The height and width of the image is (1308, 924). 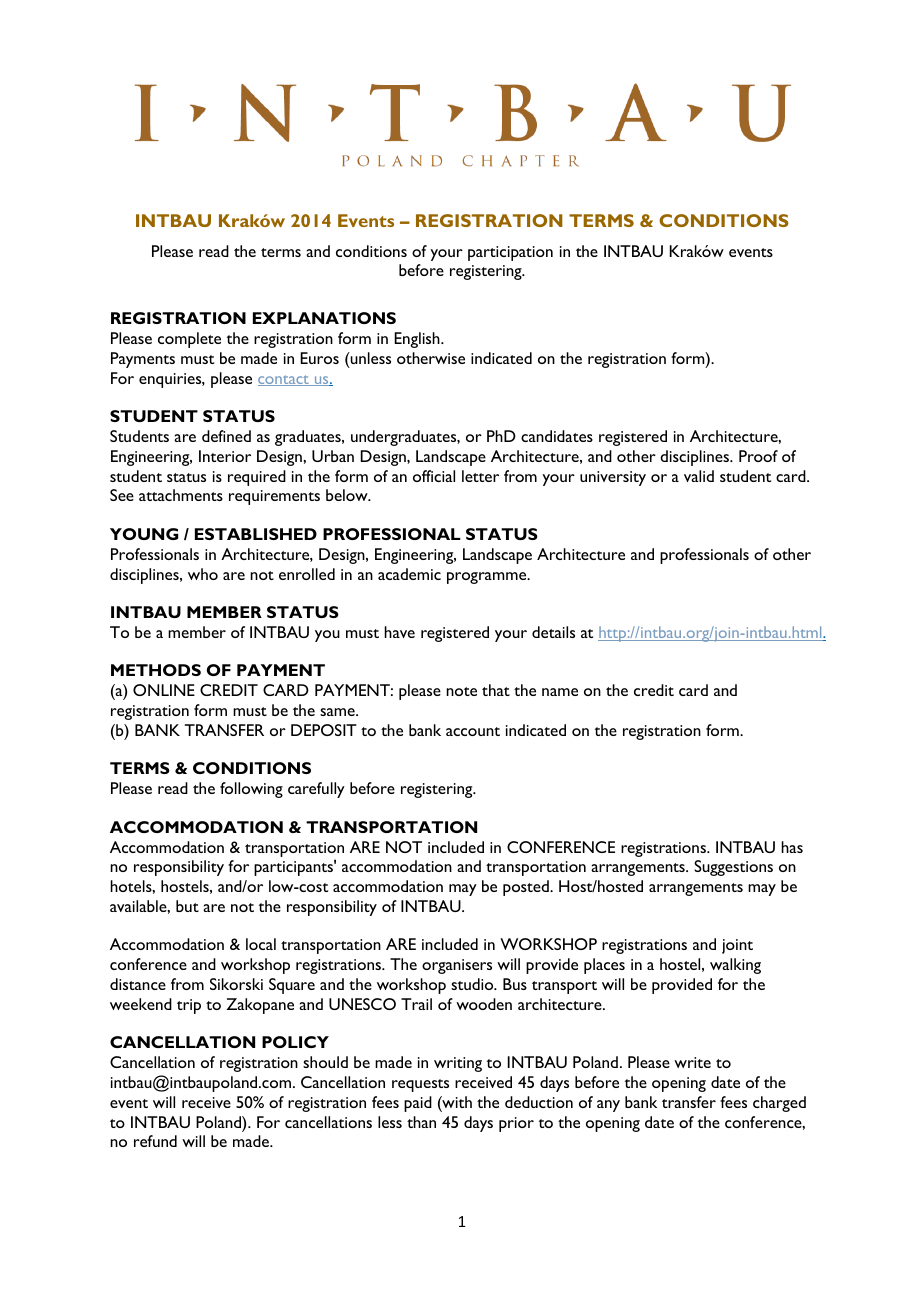 I want to click on participation, so click(x=510, y=253).
